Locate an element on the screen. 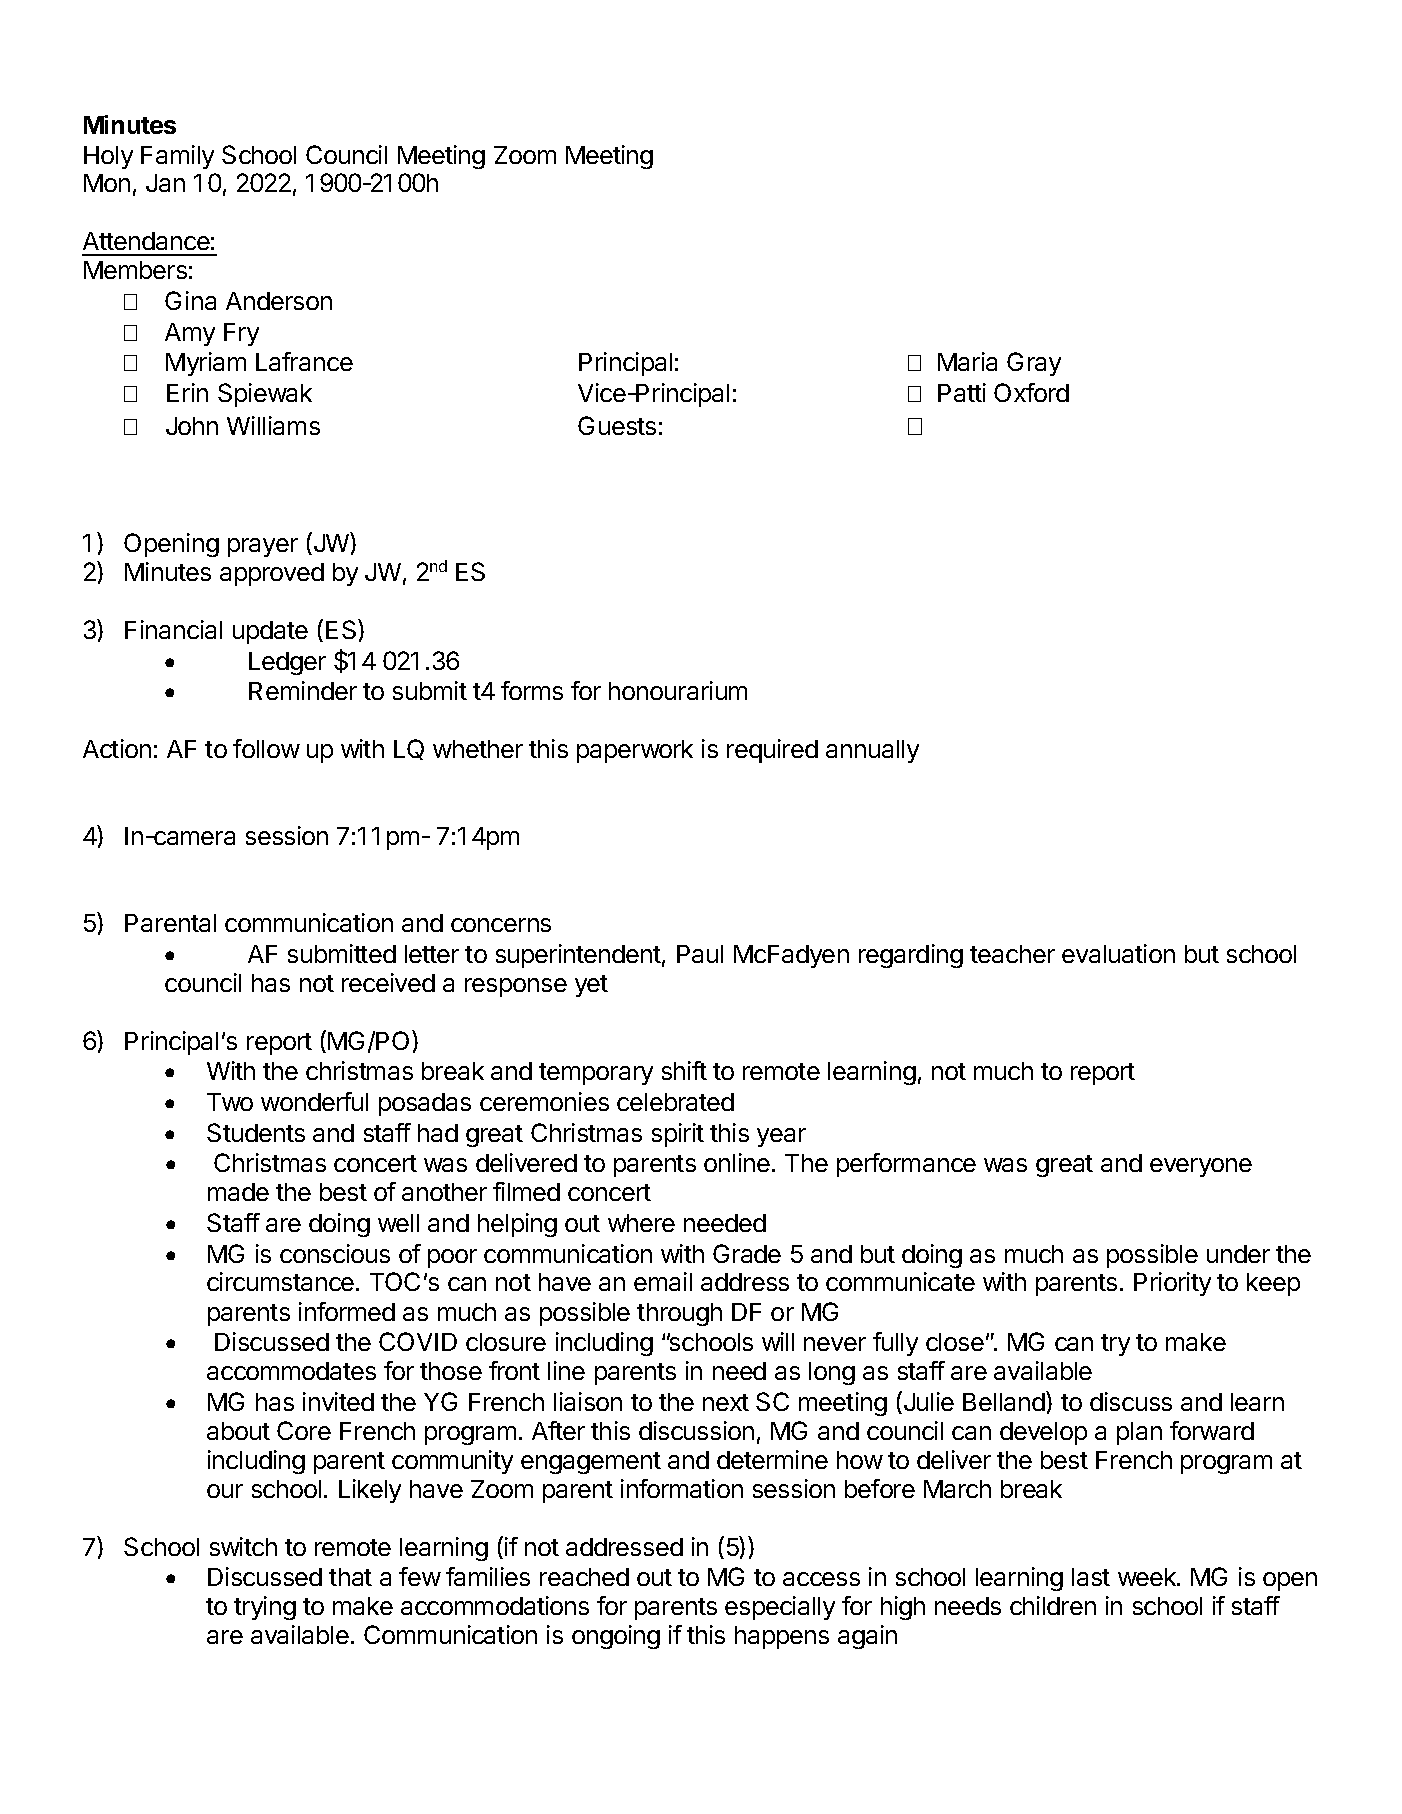 Image resolution: width=1402 pixels, height=1814 pixels. received is located at coordinates (388, 982).
